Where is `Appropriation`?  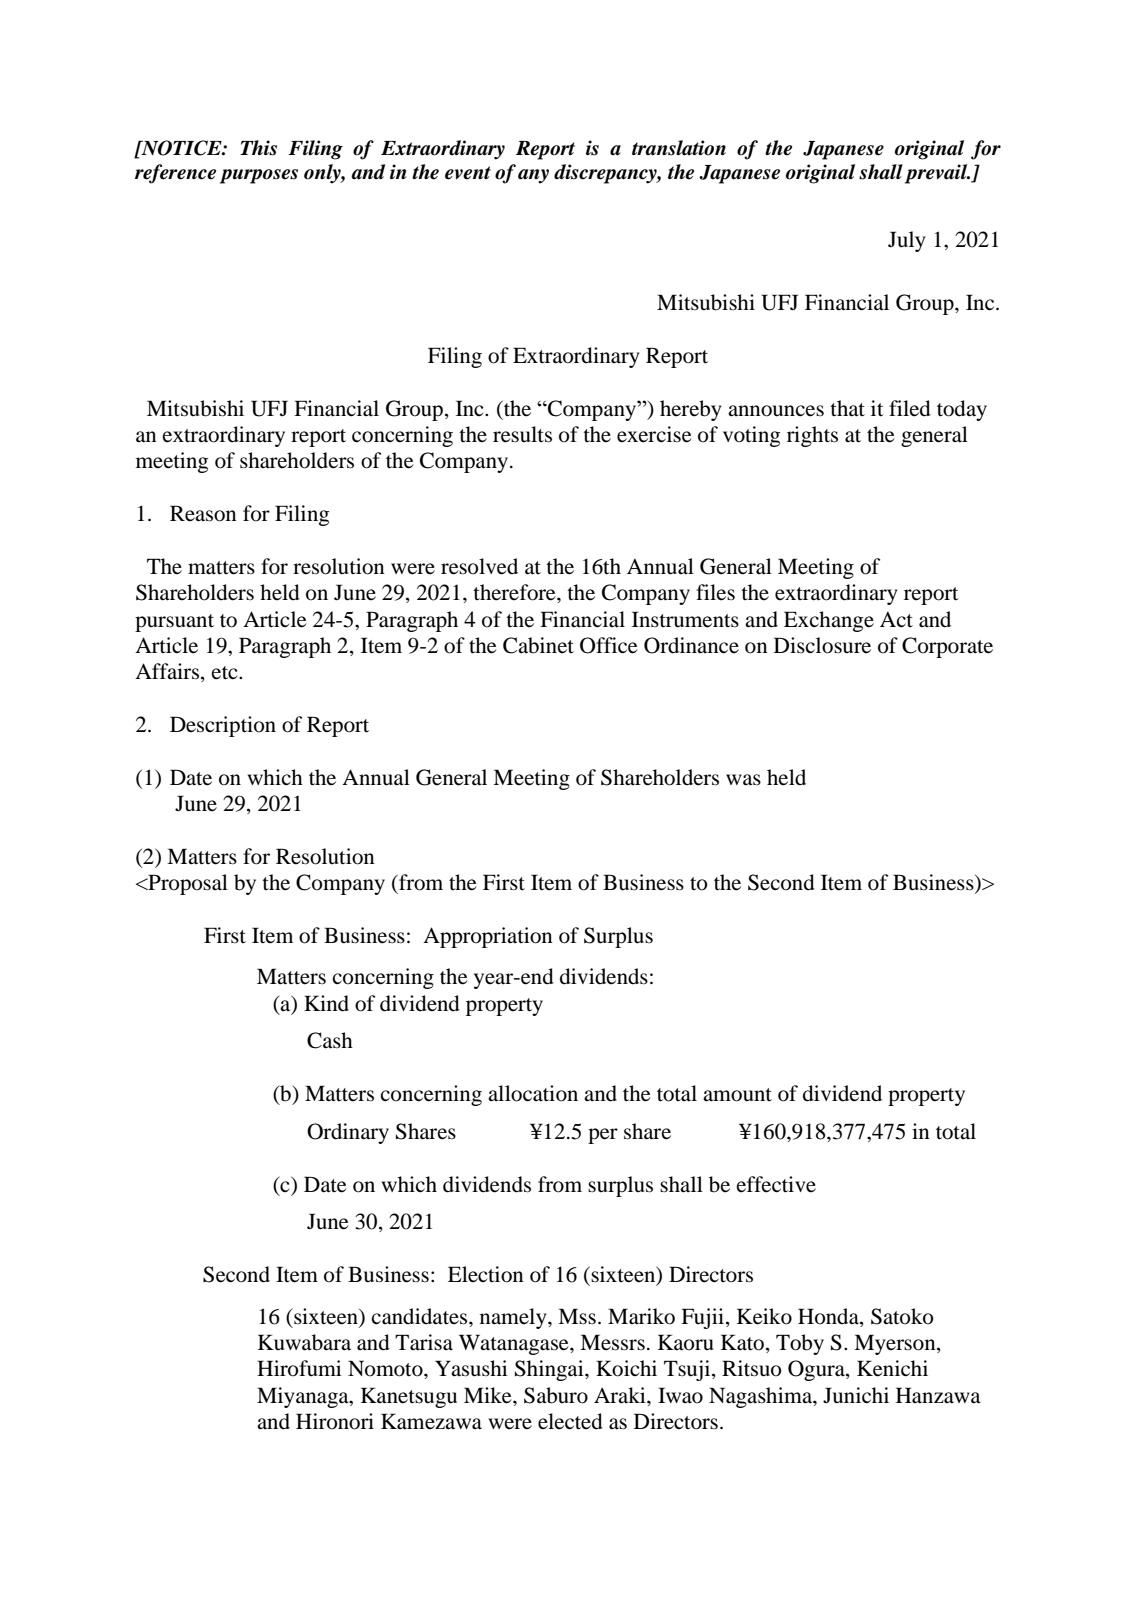 Appropriation is located at coordinates (488, 937).
